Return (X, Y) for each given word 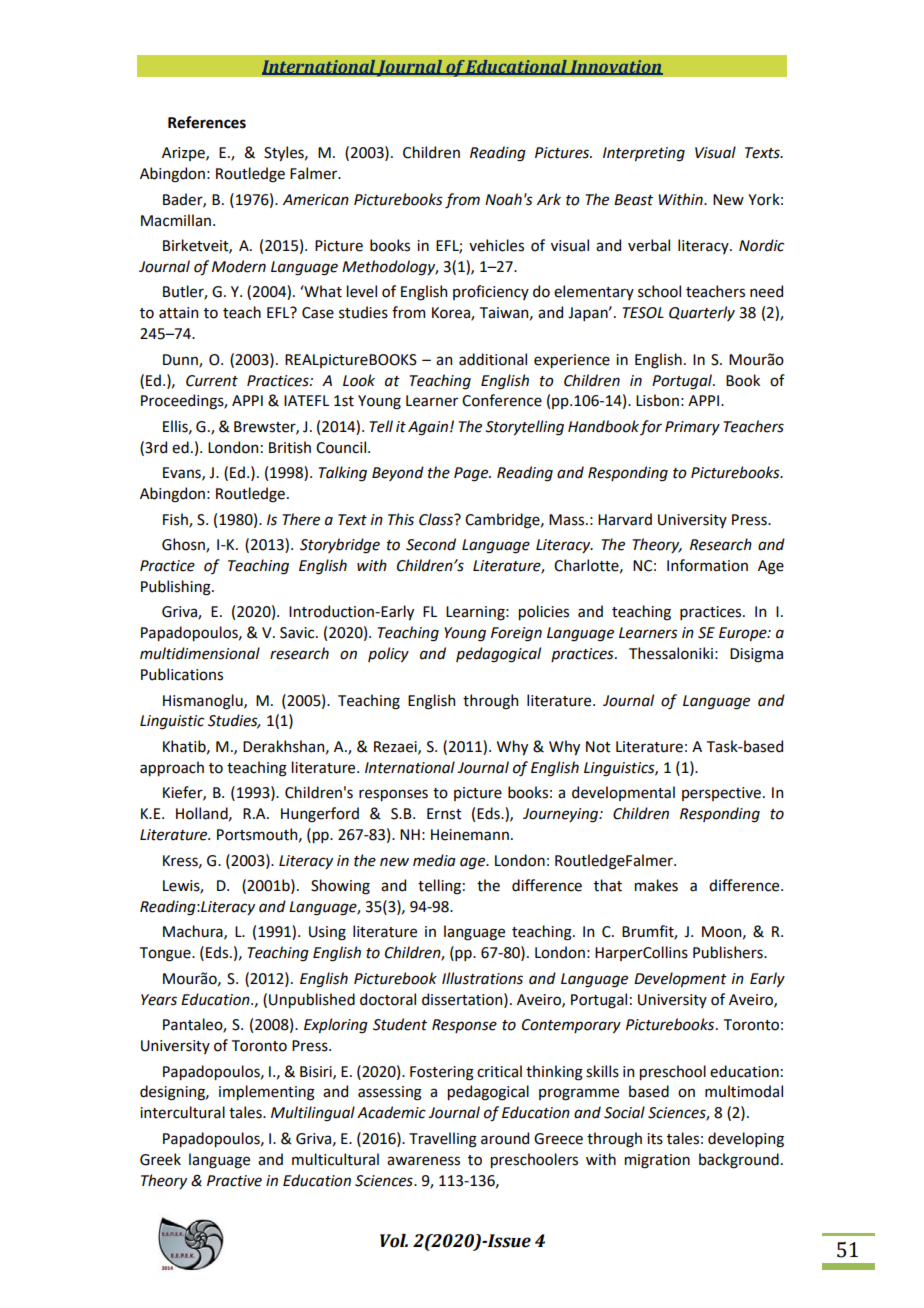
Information (707, 565)
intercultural (182, 1112)
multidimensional (200, 653)
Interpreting (644, 154)
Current (212, 381)
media (434, 860)
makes (656, 885)
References (207, 122)
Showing (340, 887)
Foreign (516, 634)
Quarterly (702, 313)
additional (493, 359)
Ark (549, 199)
